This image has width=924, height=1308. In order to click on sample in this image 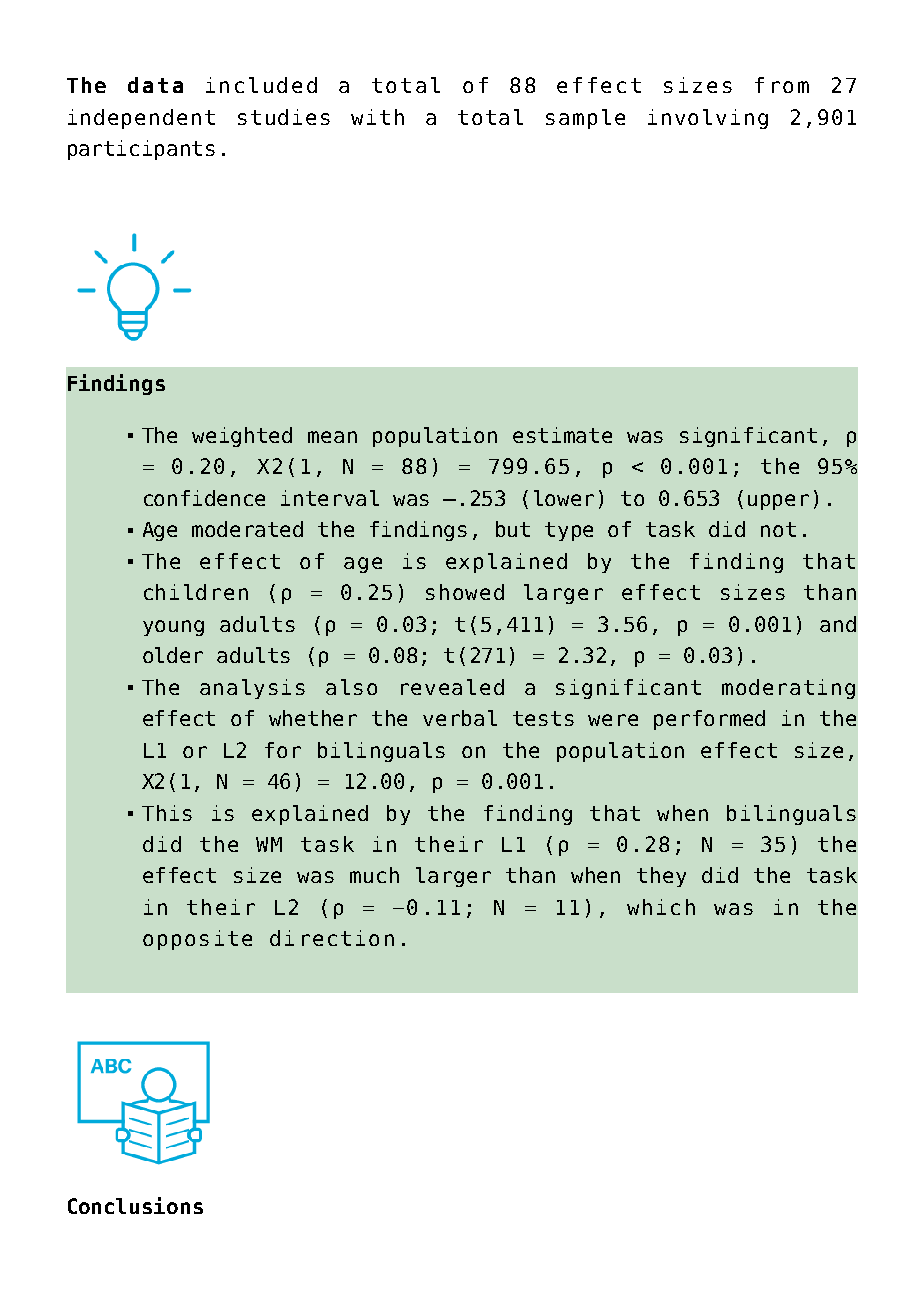, I will do `click(585, 119)`.
